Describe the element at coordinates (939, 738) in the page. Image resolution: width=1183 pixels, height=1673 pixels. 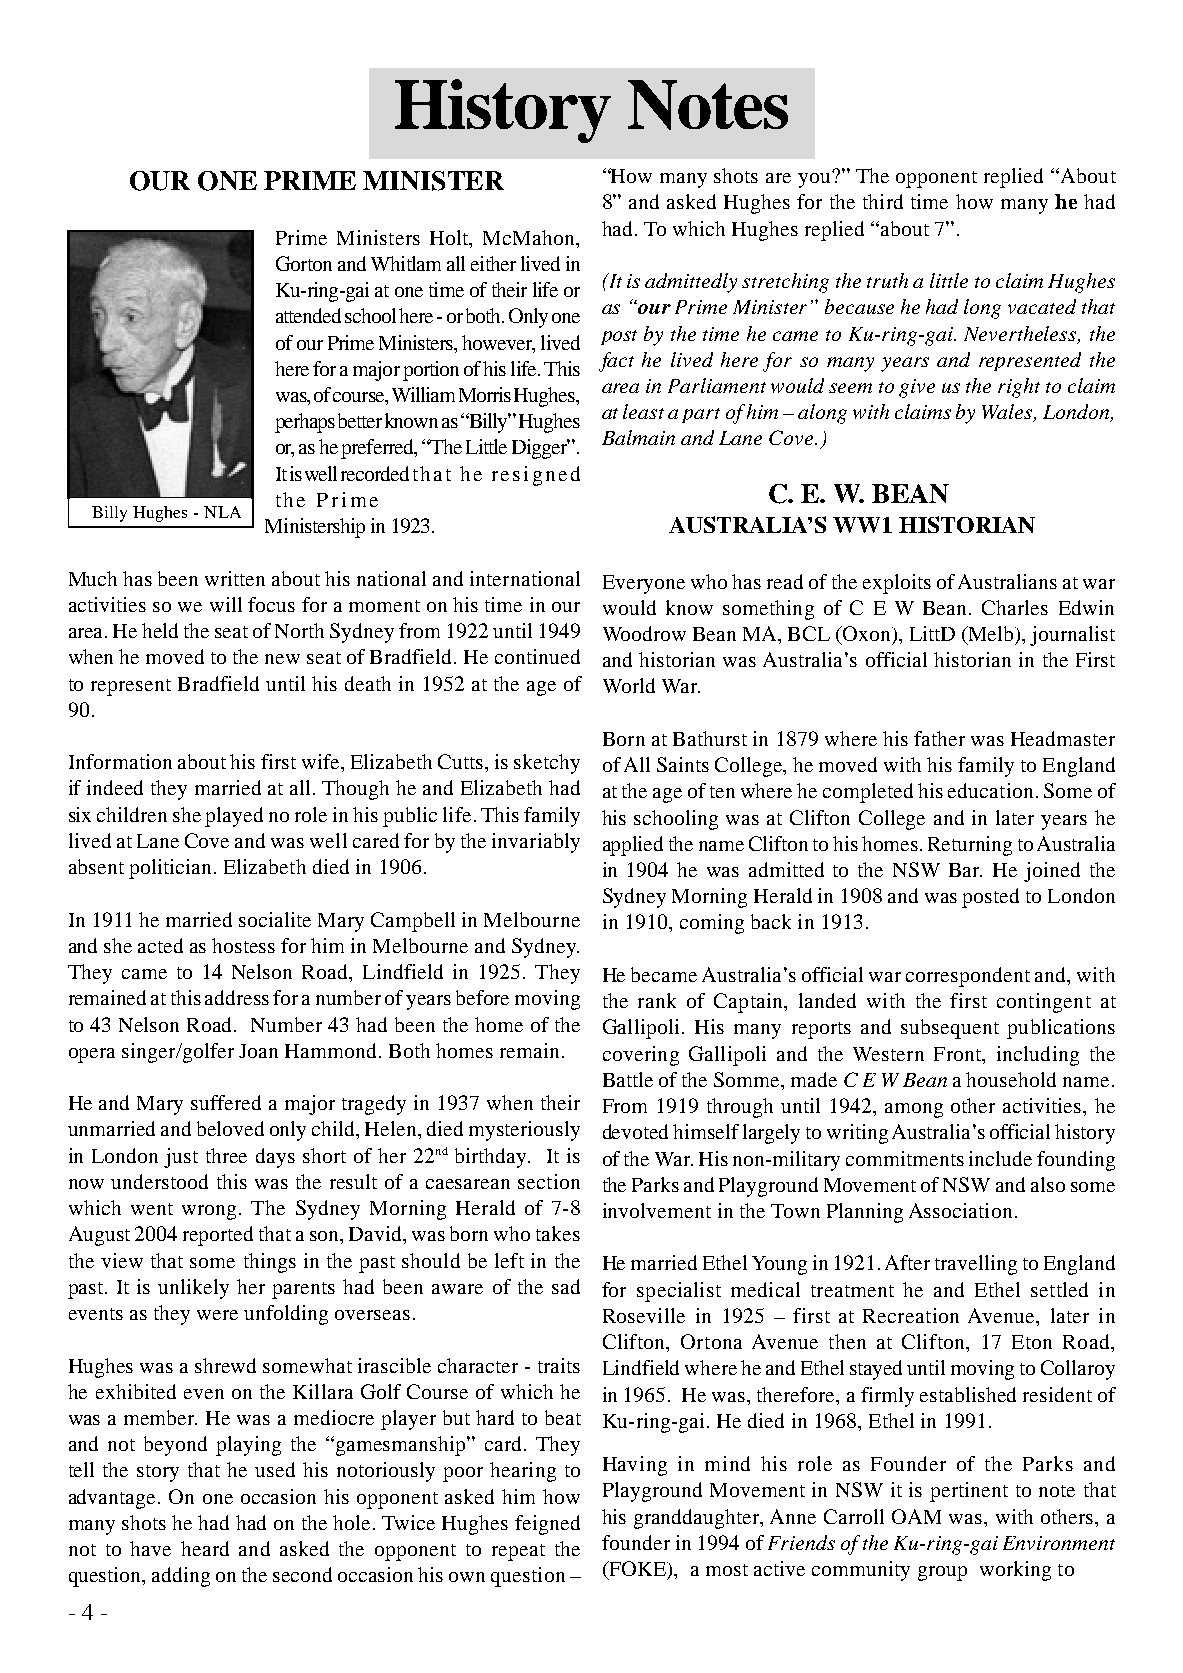
I see `father` at that location.
